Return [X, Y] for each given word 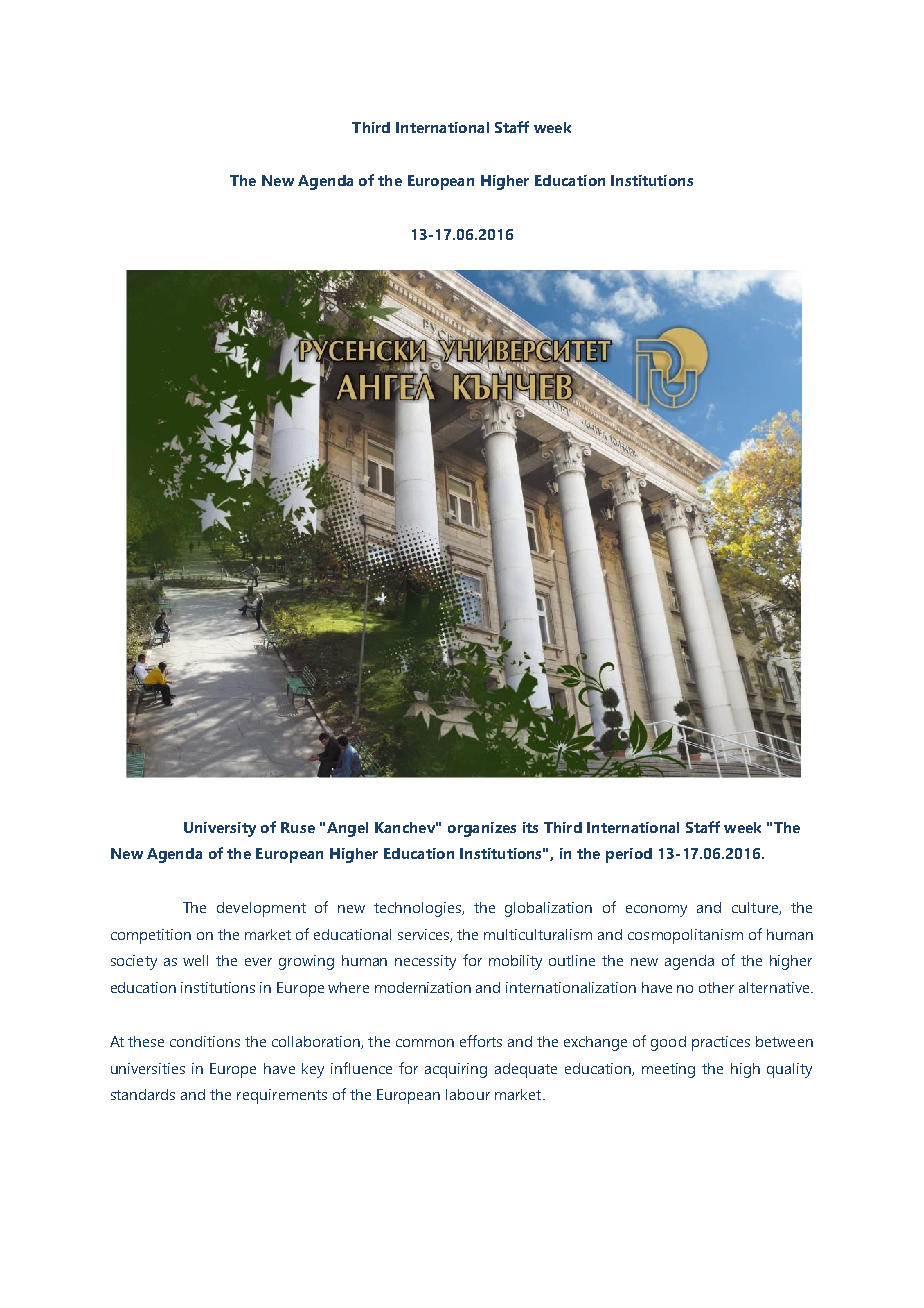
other [716, 987]
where [348, 987]
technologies [419, 909]
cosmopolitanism [685, 936]
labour [468, 1094]
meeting [668, 1070]
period [629, 855]
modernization [423, 987]
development [261, 909]
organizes [482, 829]
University [220, 829]
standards [143, 1094]
